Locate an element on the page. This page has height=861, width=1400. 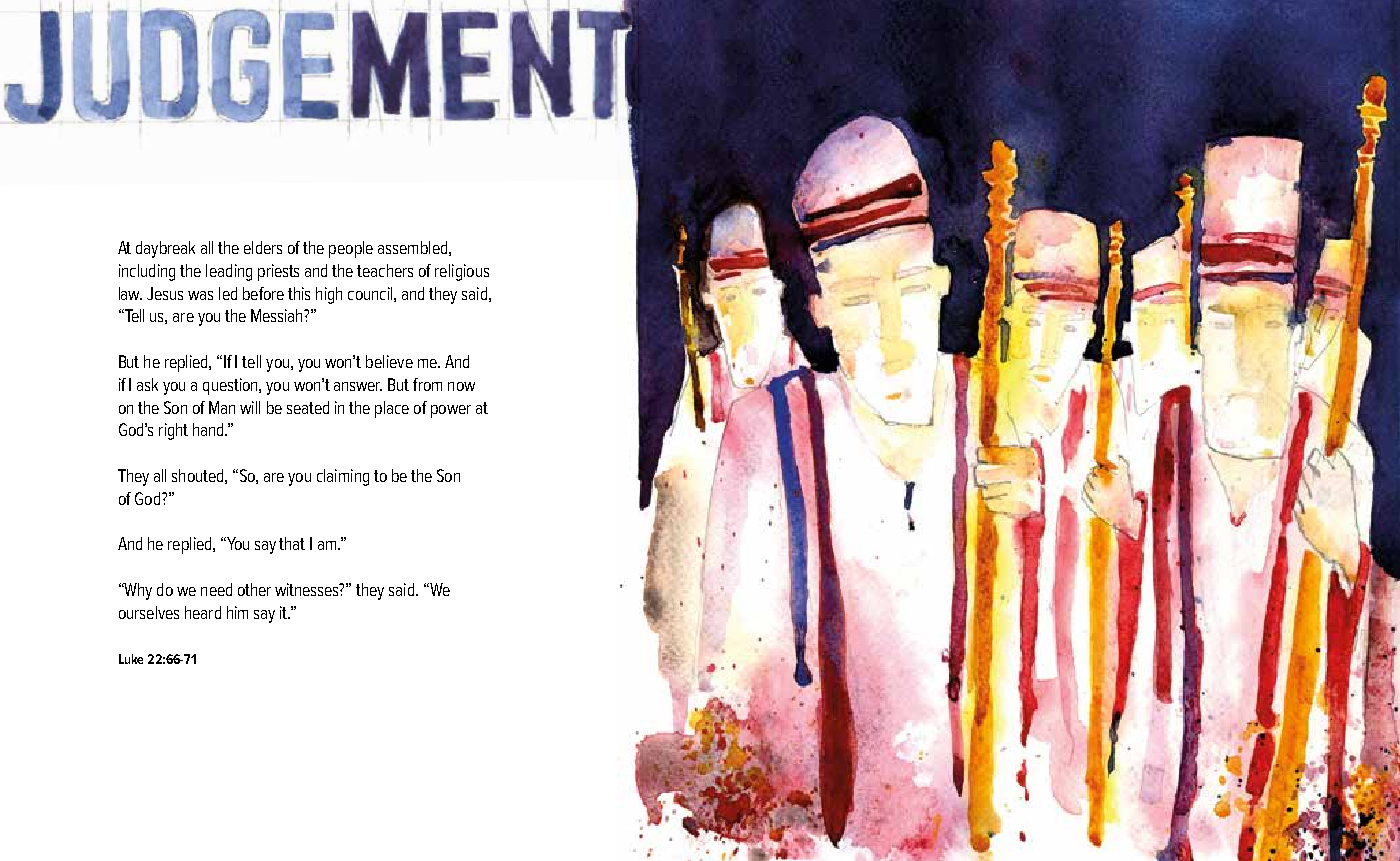
him is located at coordinates (237, 612).
